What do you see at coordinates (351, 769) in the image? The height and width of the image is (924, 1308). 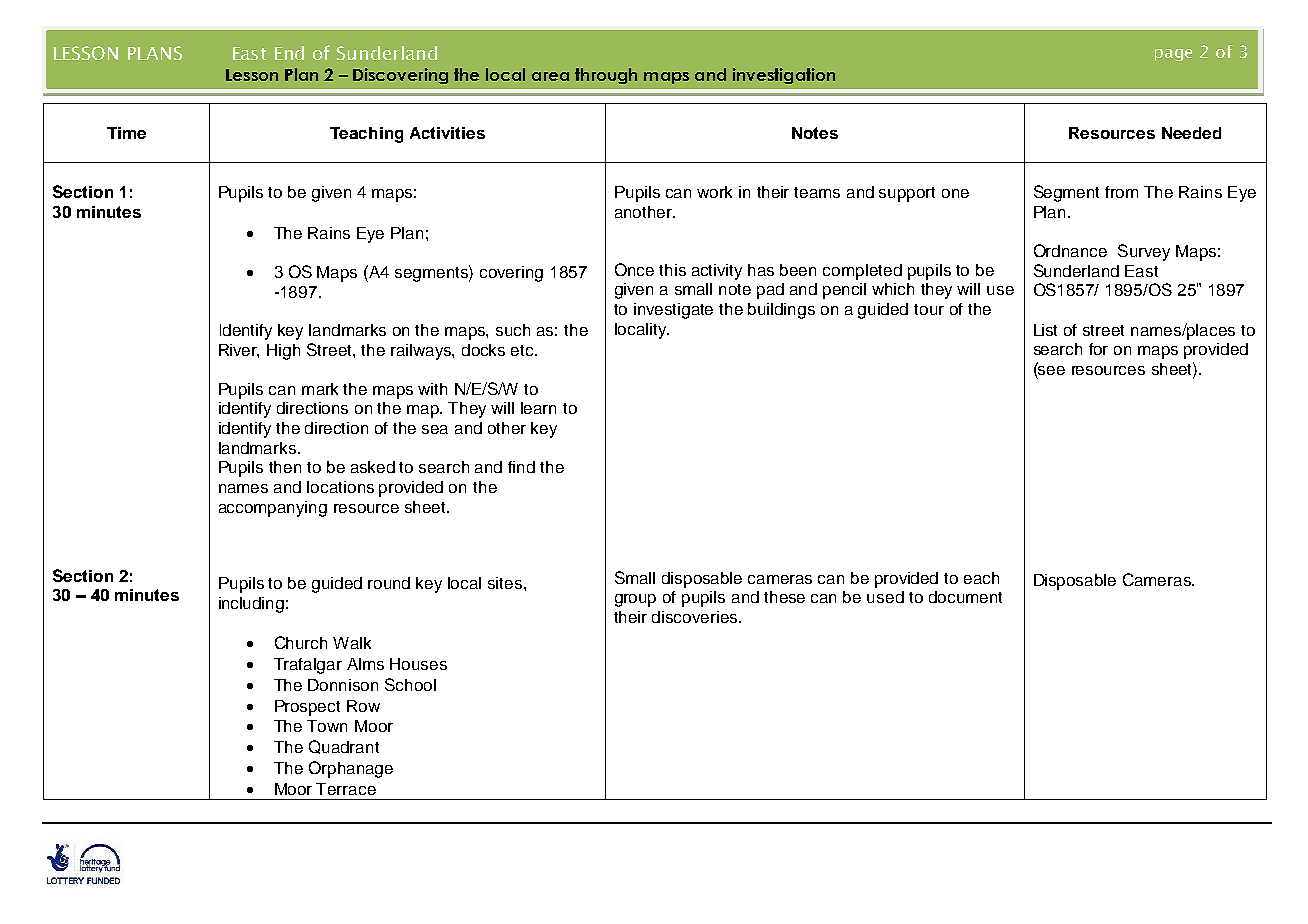 I see `Orphanage` at bounding box center [351, 769].
